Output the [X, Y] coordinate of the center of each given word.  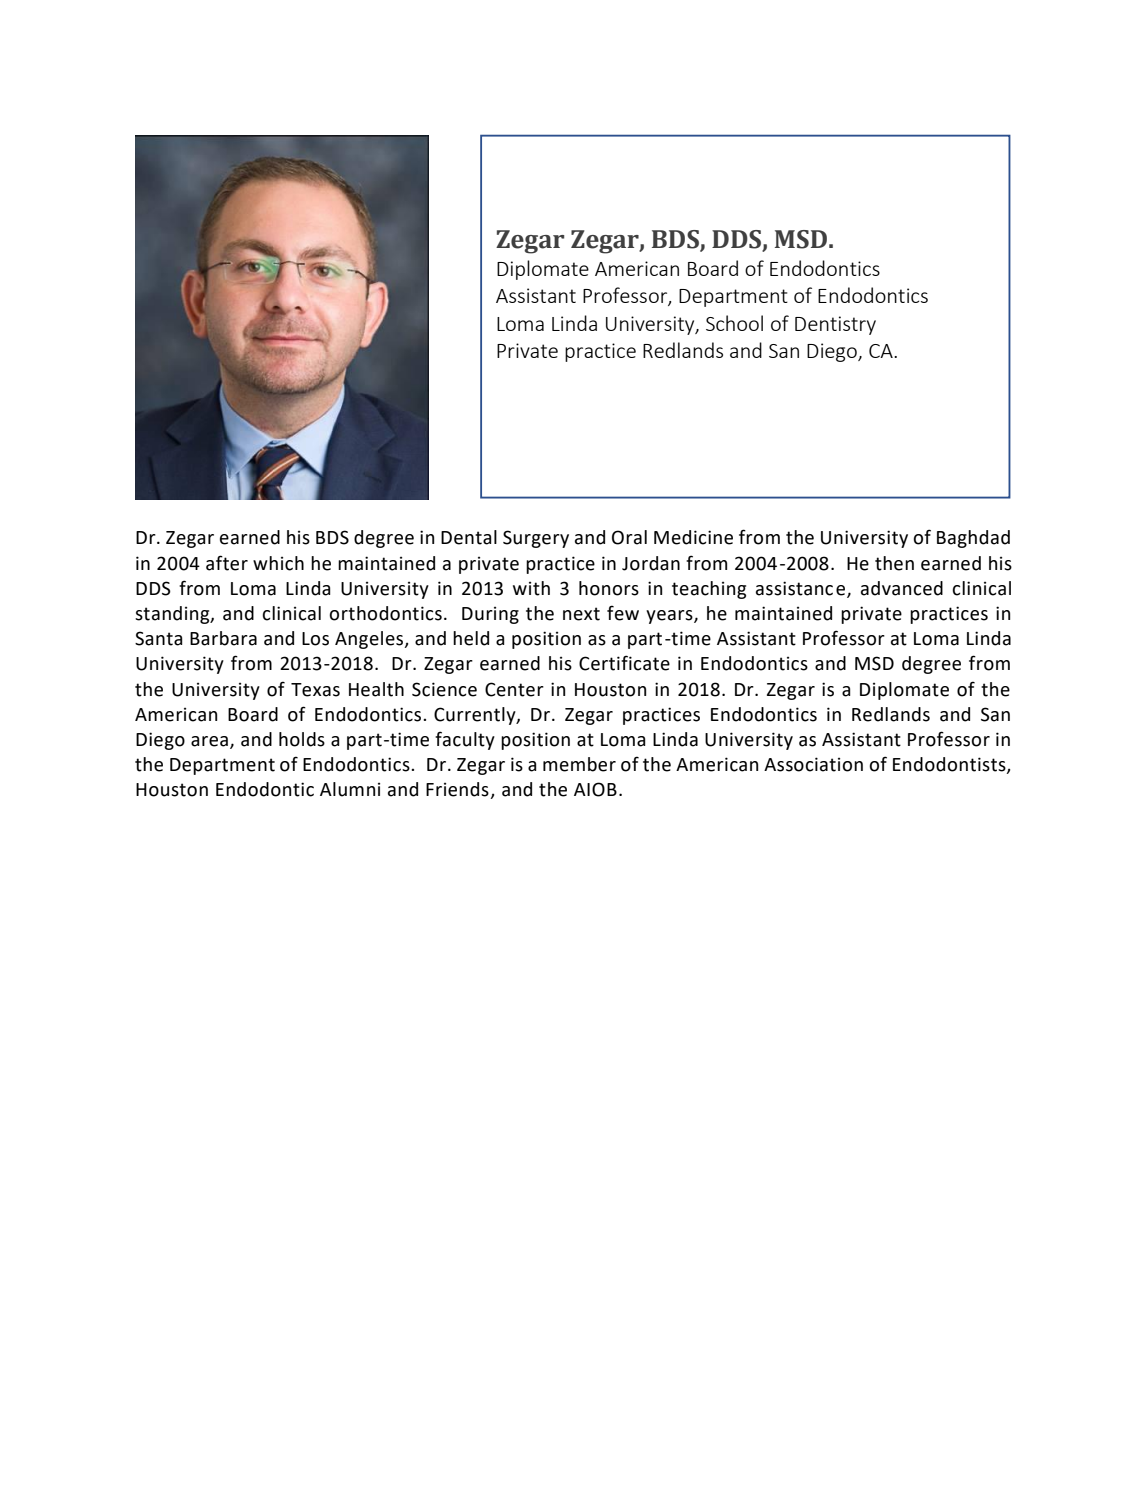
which [278, 563]
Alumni [350, 789]
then [894, 563]
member [579, 764]
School [734, 323]
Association [813, 764]
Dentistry [835, 325]
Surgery [536, 539]
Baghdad [973, 539]
